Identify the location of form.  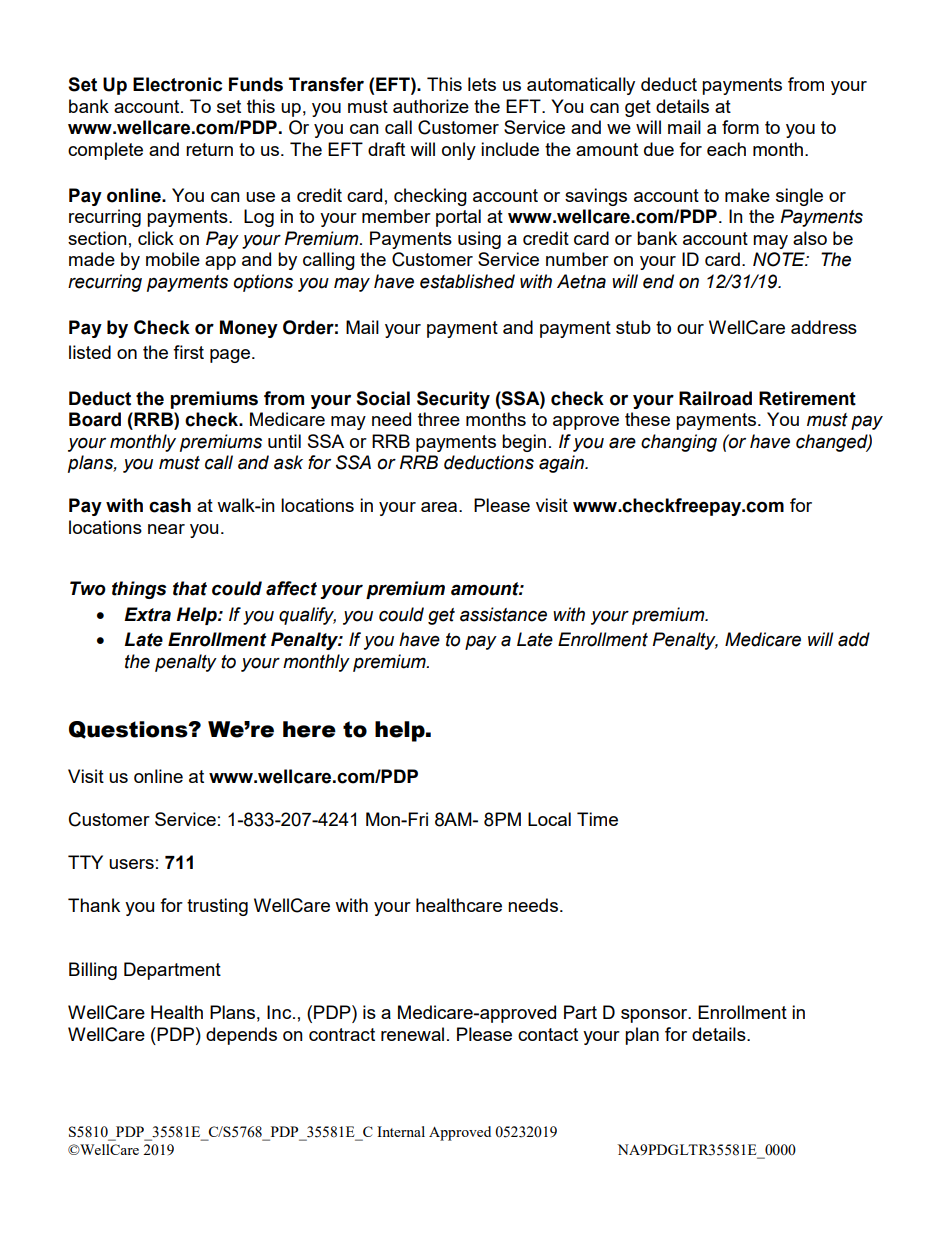
(740, 127).
